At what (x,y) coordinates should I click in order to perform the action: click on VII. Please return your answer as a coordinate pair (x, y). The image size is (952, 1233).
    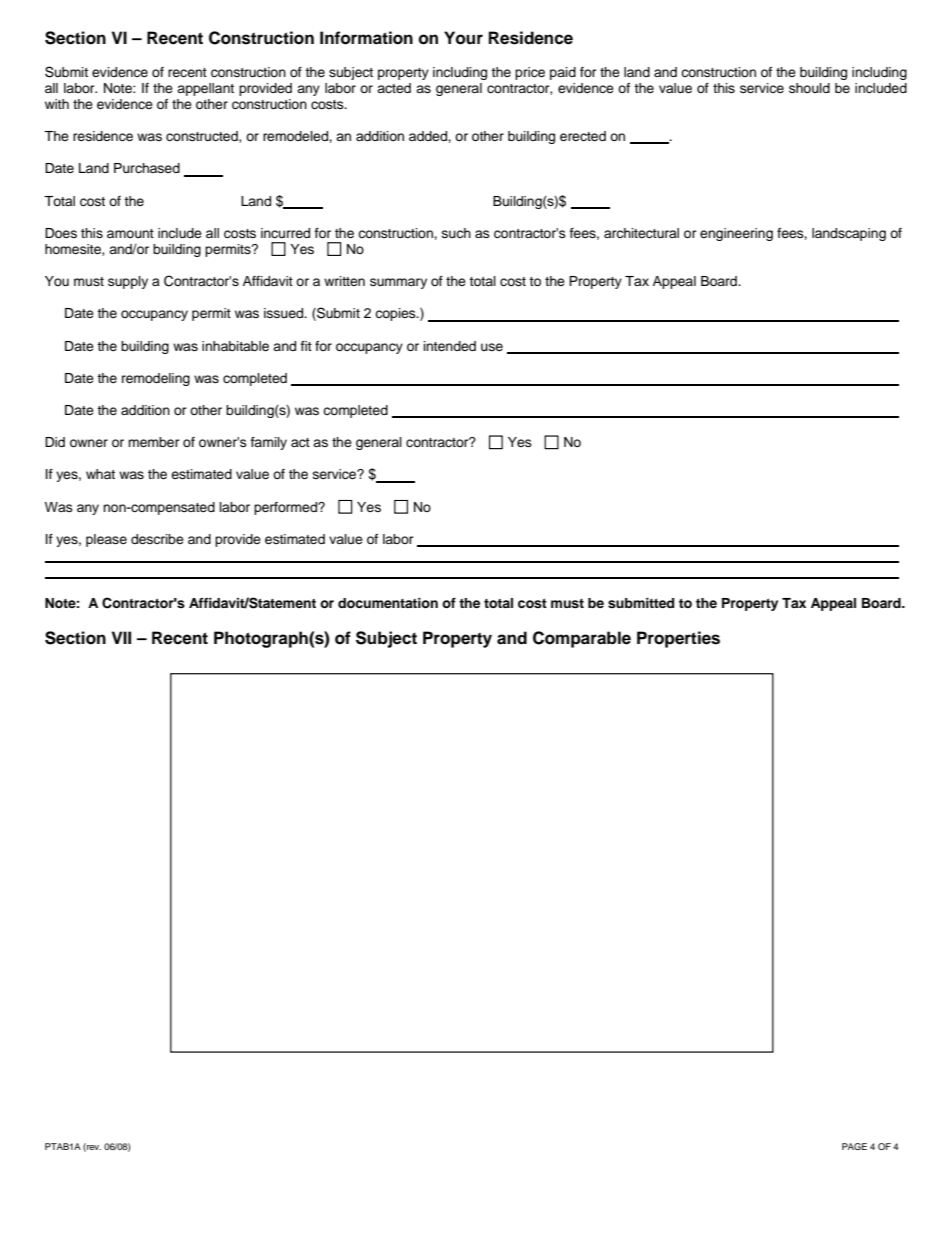
    Looking at the image, I should click on (121, 637).
